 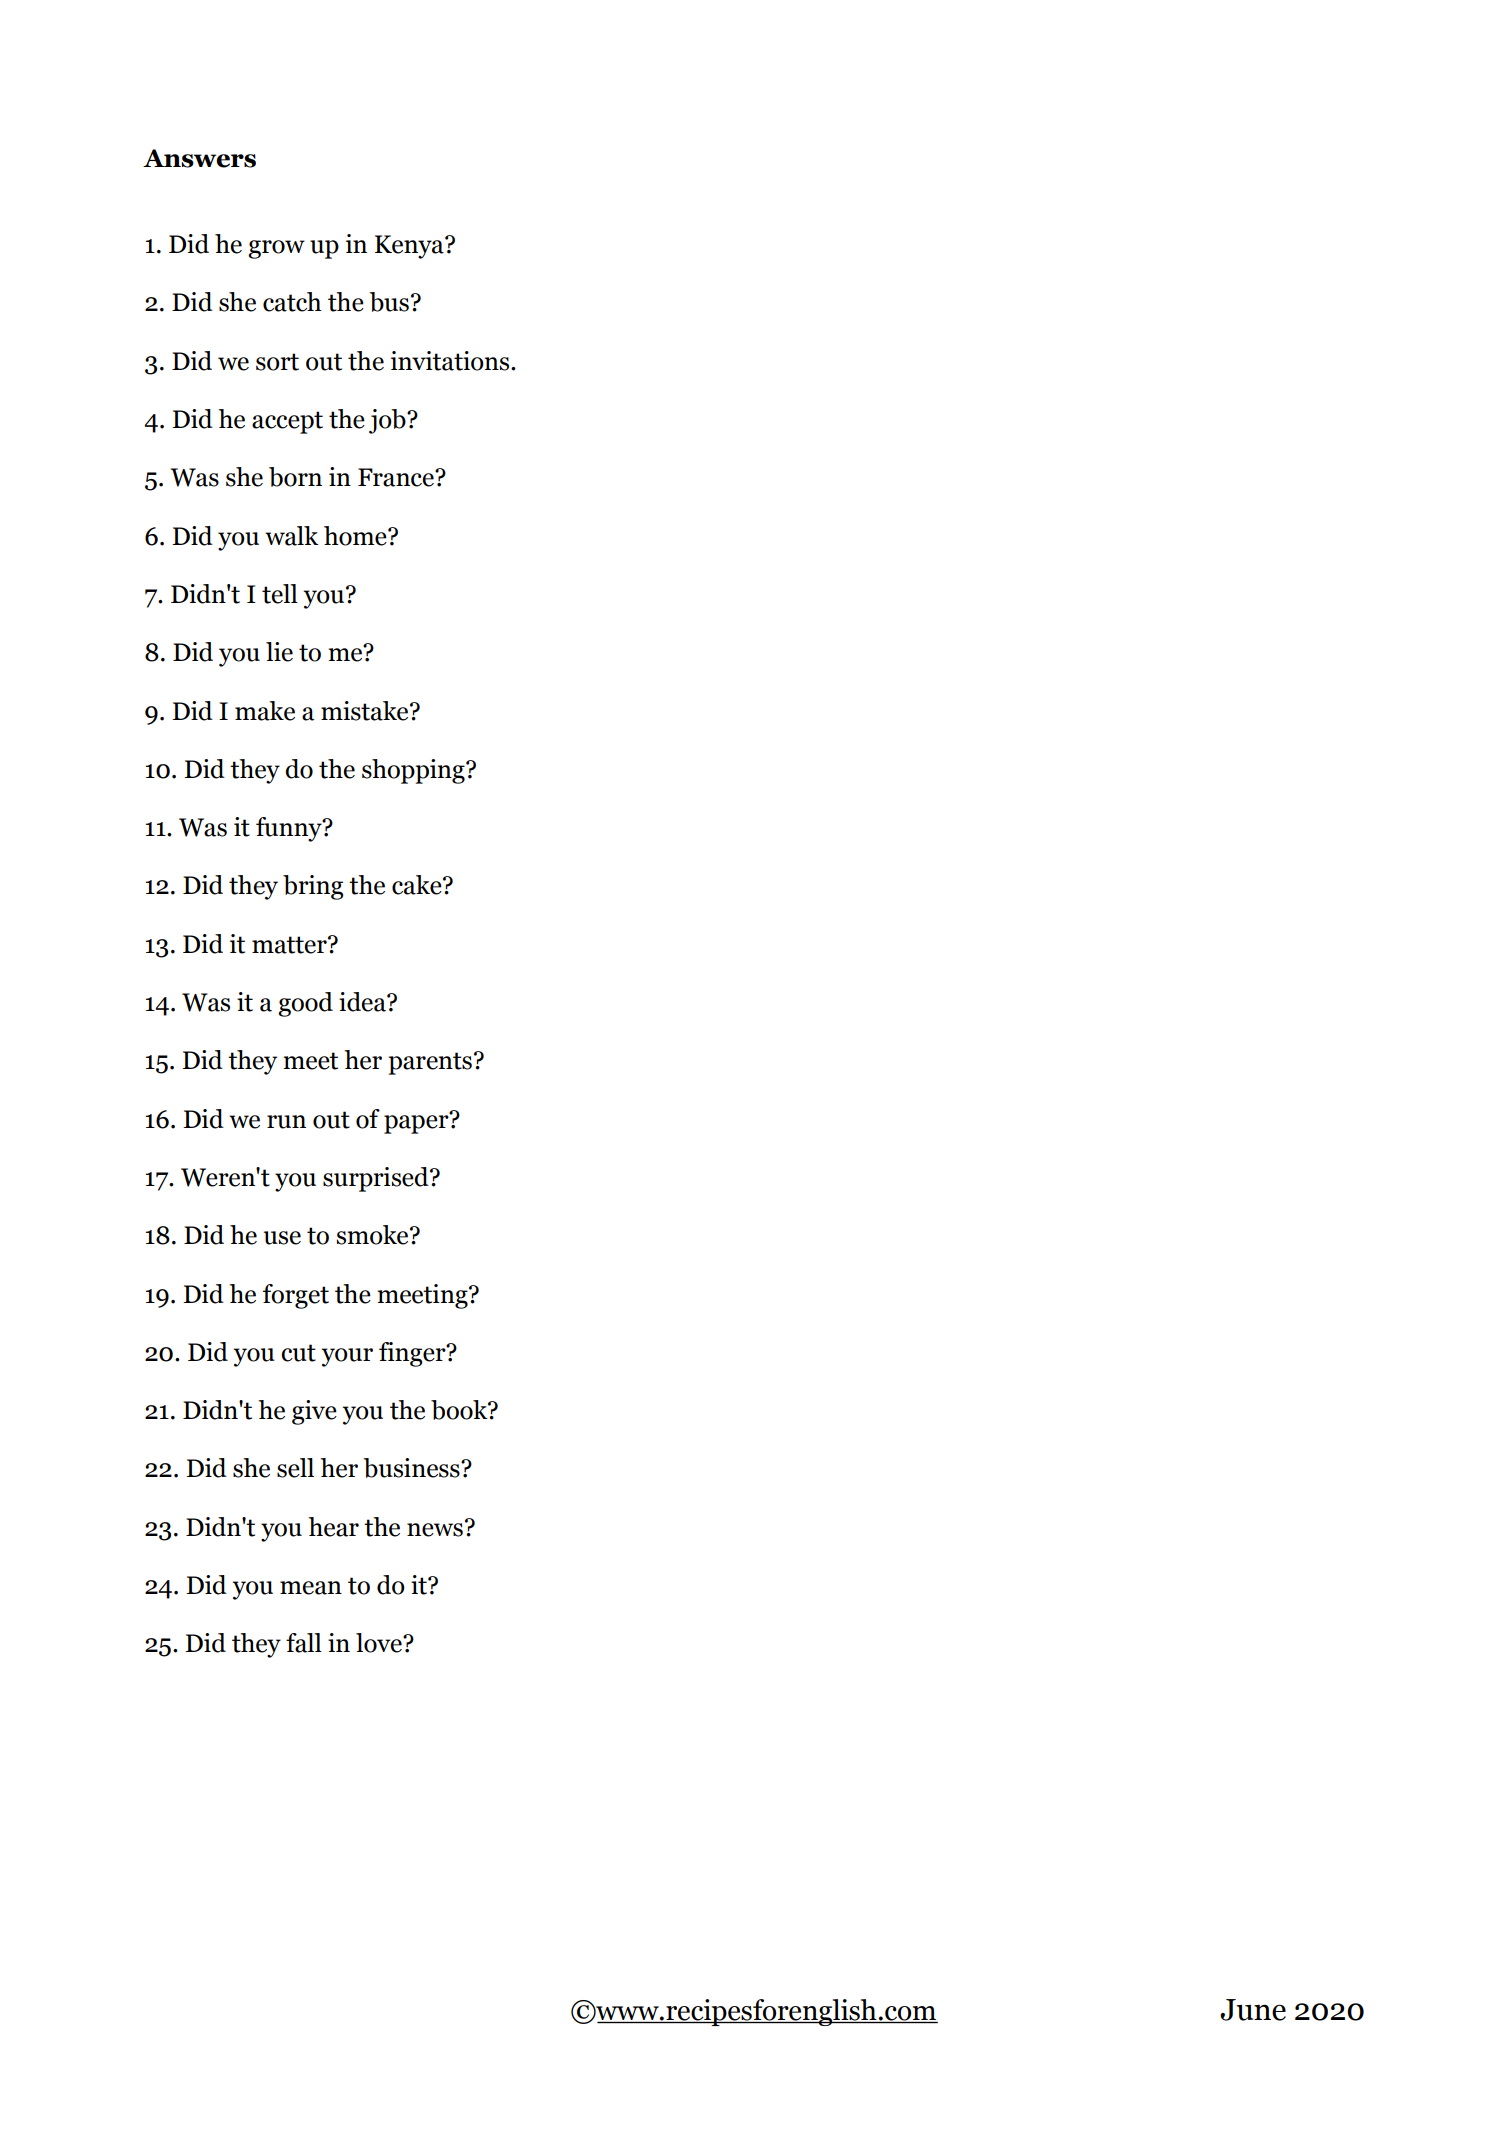 What do you see at coordinates (276, 249) in the document?
I see `grow` at bounding box center [276, 249].
